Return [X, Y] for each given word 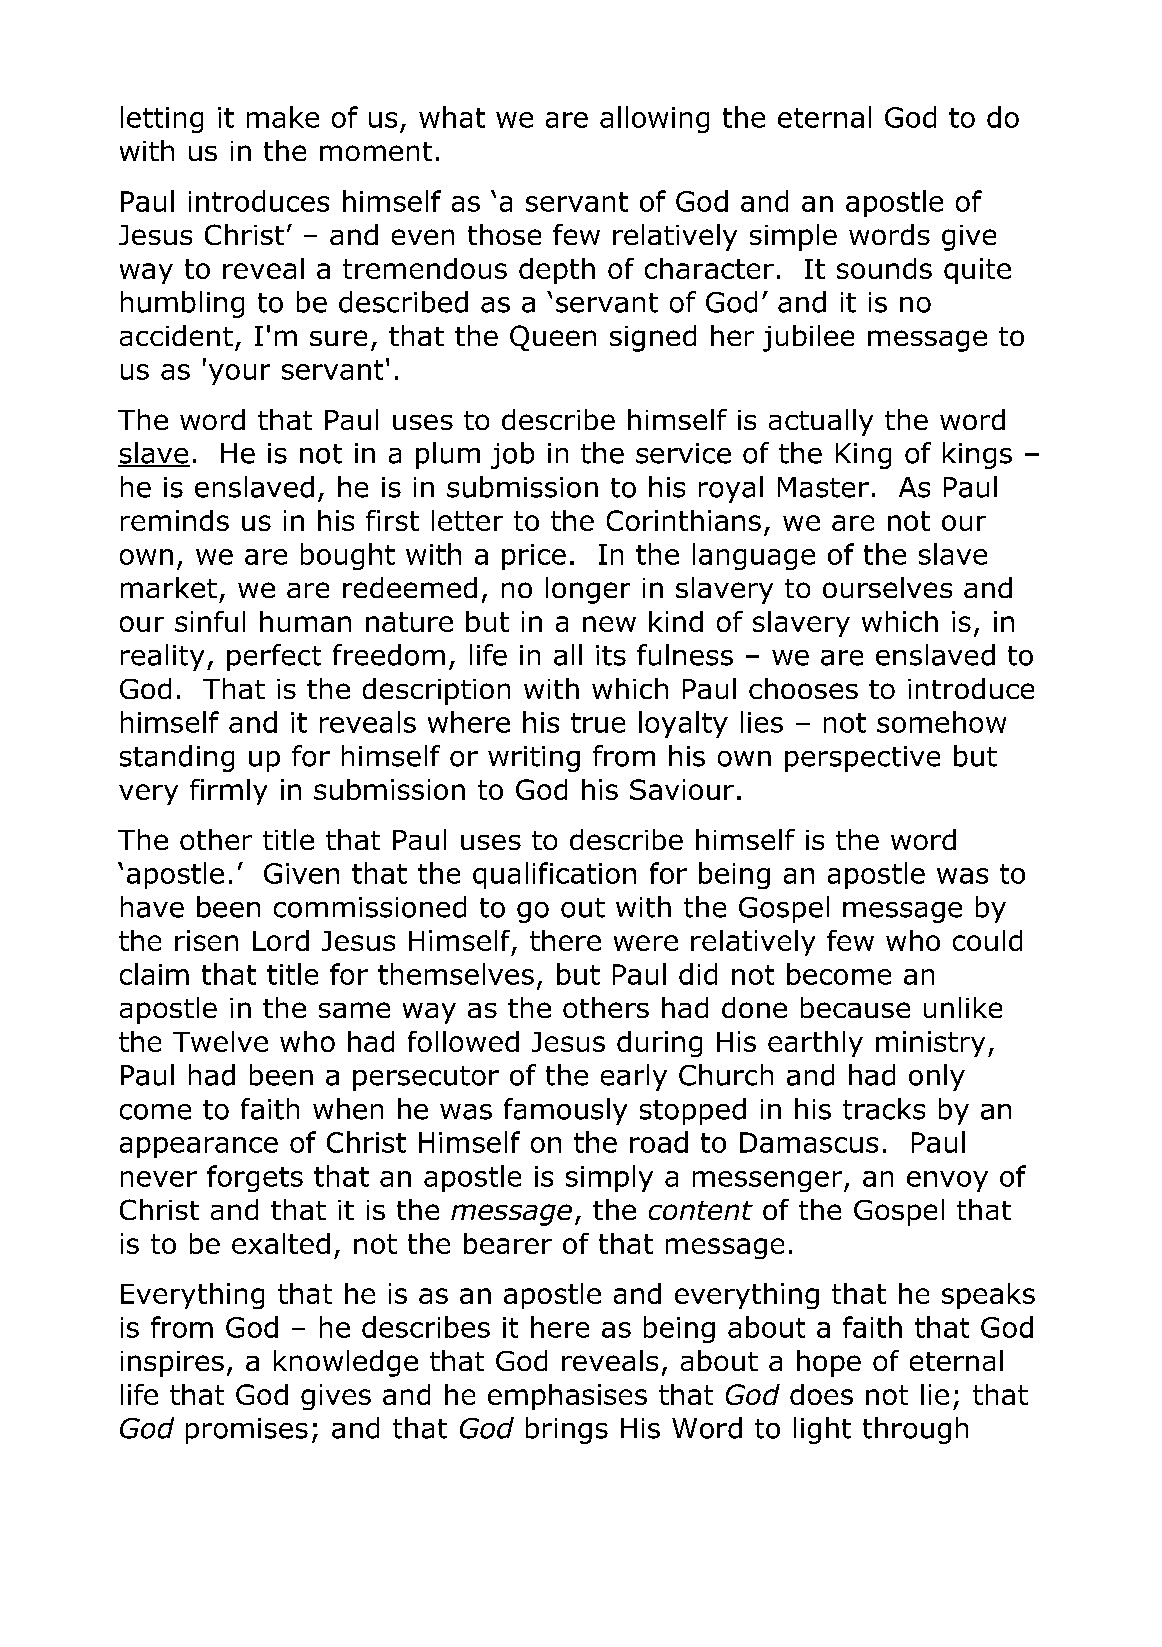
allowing [654, 119]
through [915, 1430]
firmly [228, 792]
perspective [862, 759]
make [283, 117]
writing [534, 759]
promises [247, 1431]
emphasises [567, 1397]
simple [793, 237]
